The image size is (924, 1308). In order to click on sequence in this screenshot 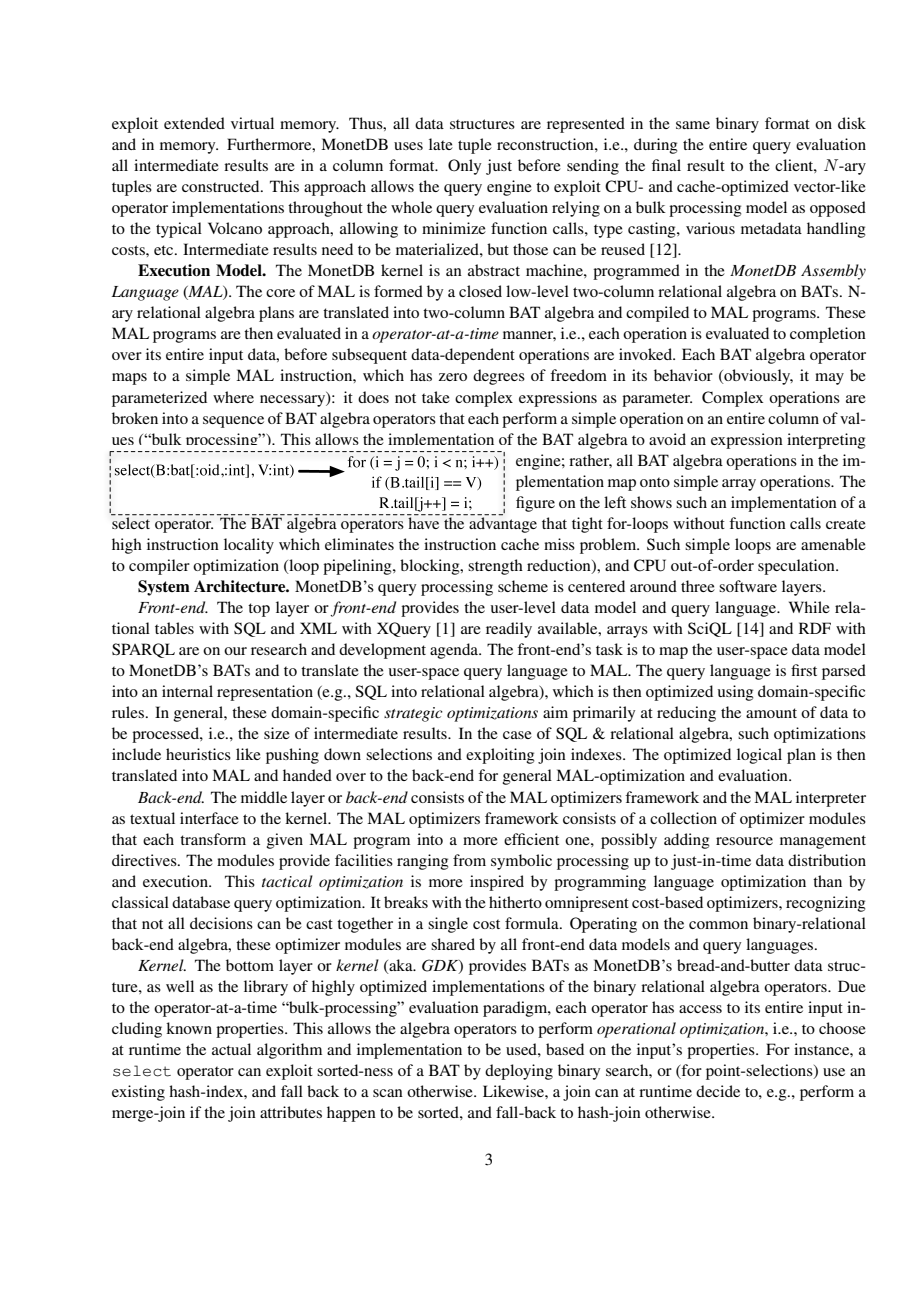, I will do `click(233, 422)`.
